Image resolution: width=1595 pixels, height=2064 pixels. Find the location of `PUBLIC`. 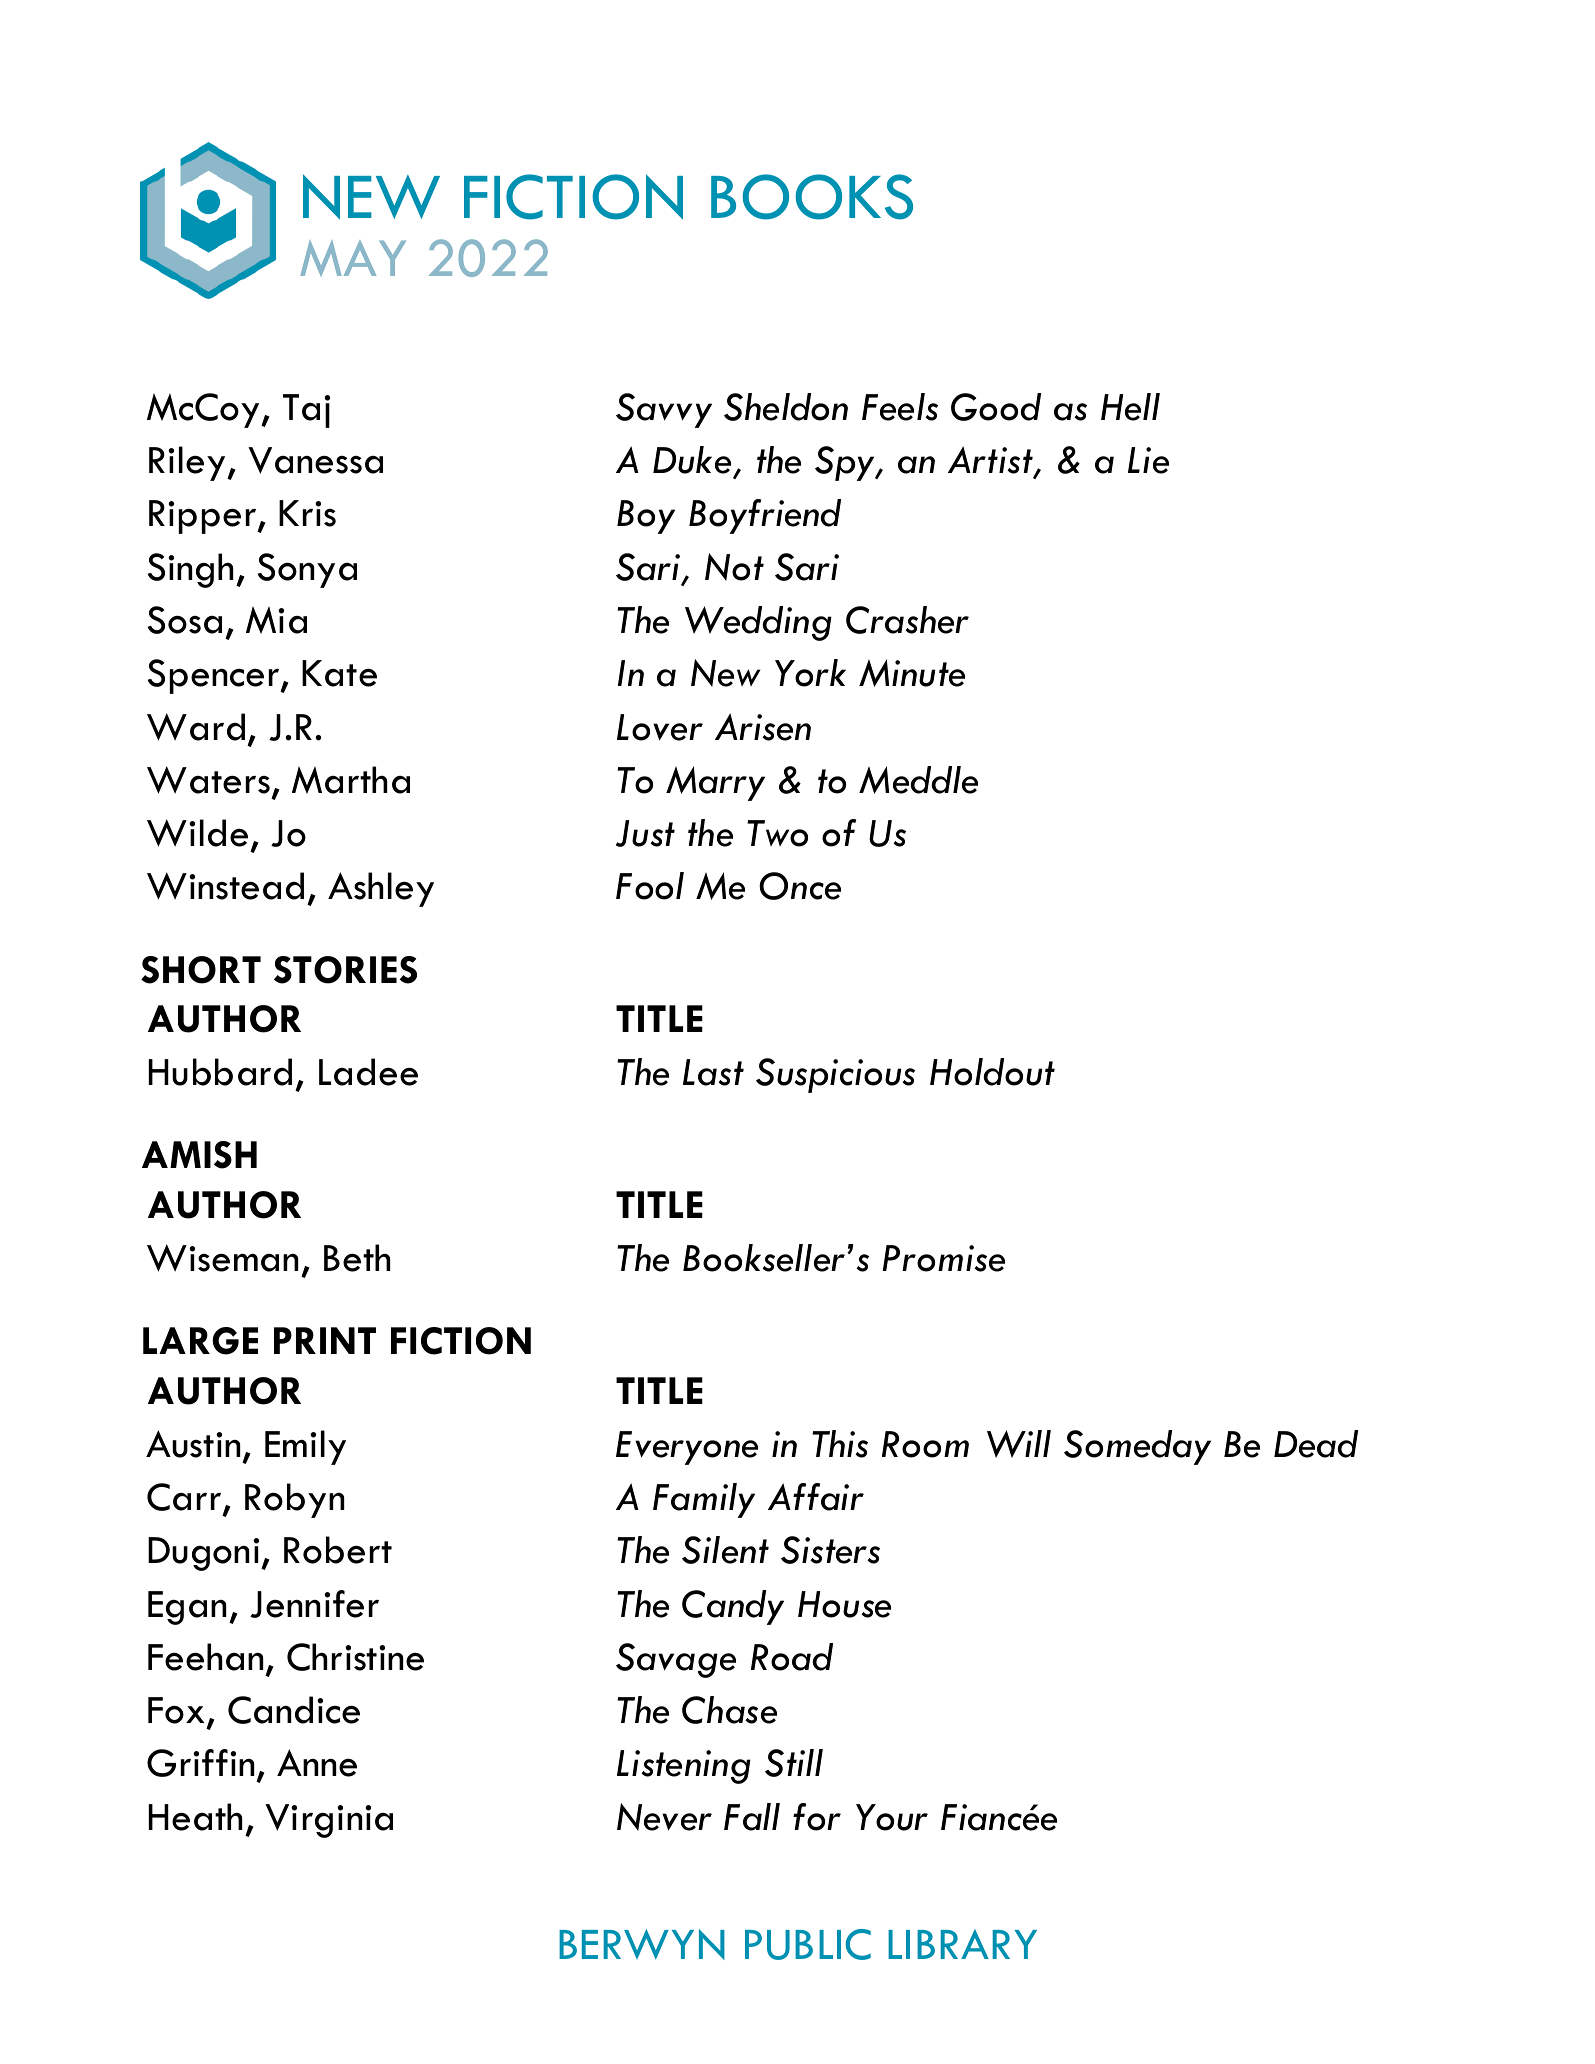

PUBLIC is located at coordinates (808, 1944).
